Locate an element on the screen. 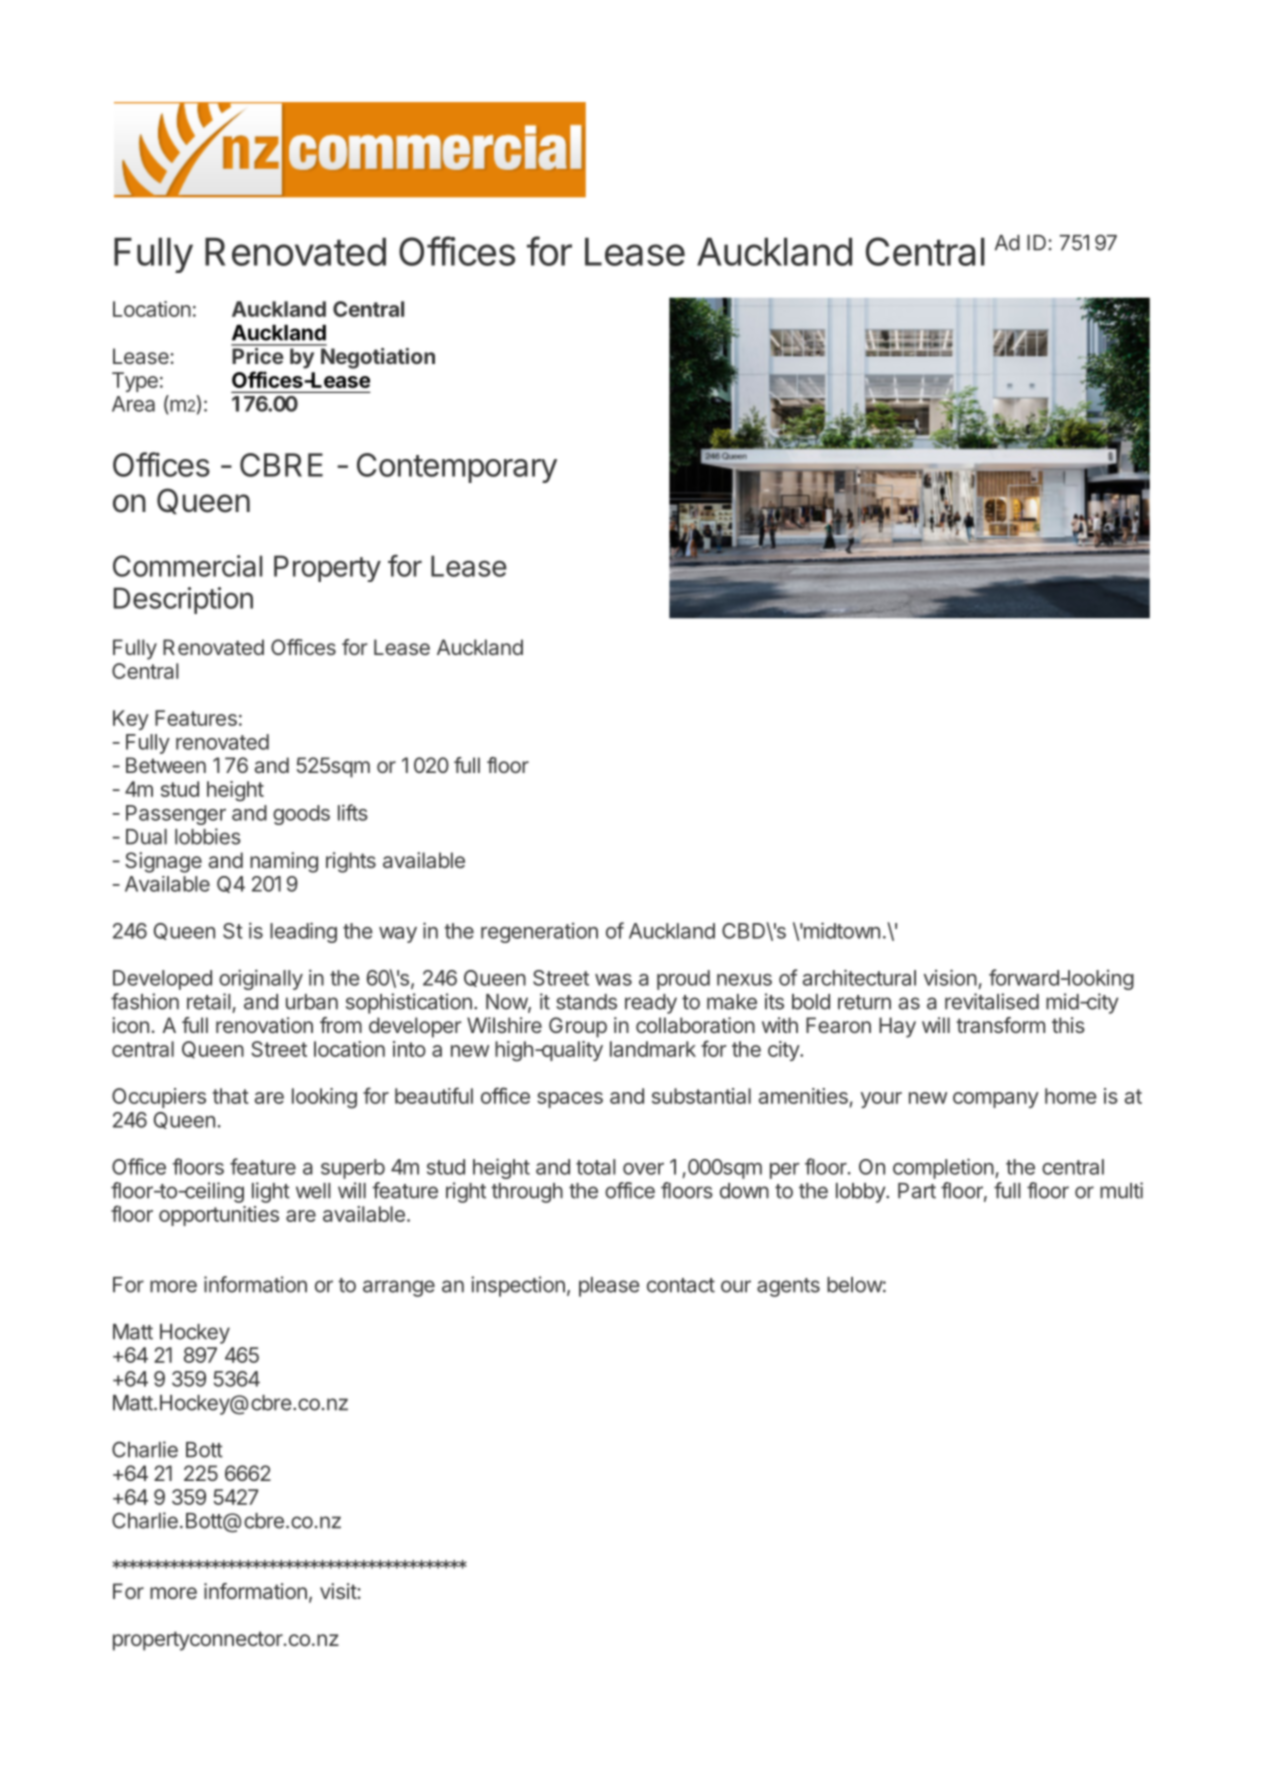 This screenshot has height=1783, width=1261. regeneration is located at coordinates (539, 932).
